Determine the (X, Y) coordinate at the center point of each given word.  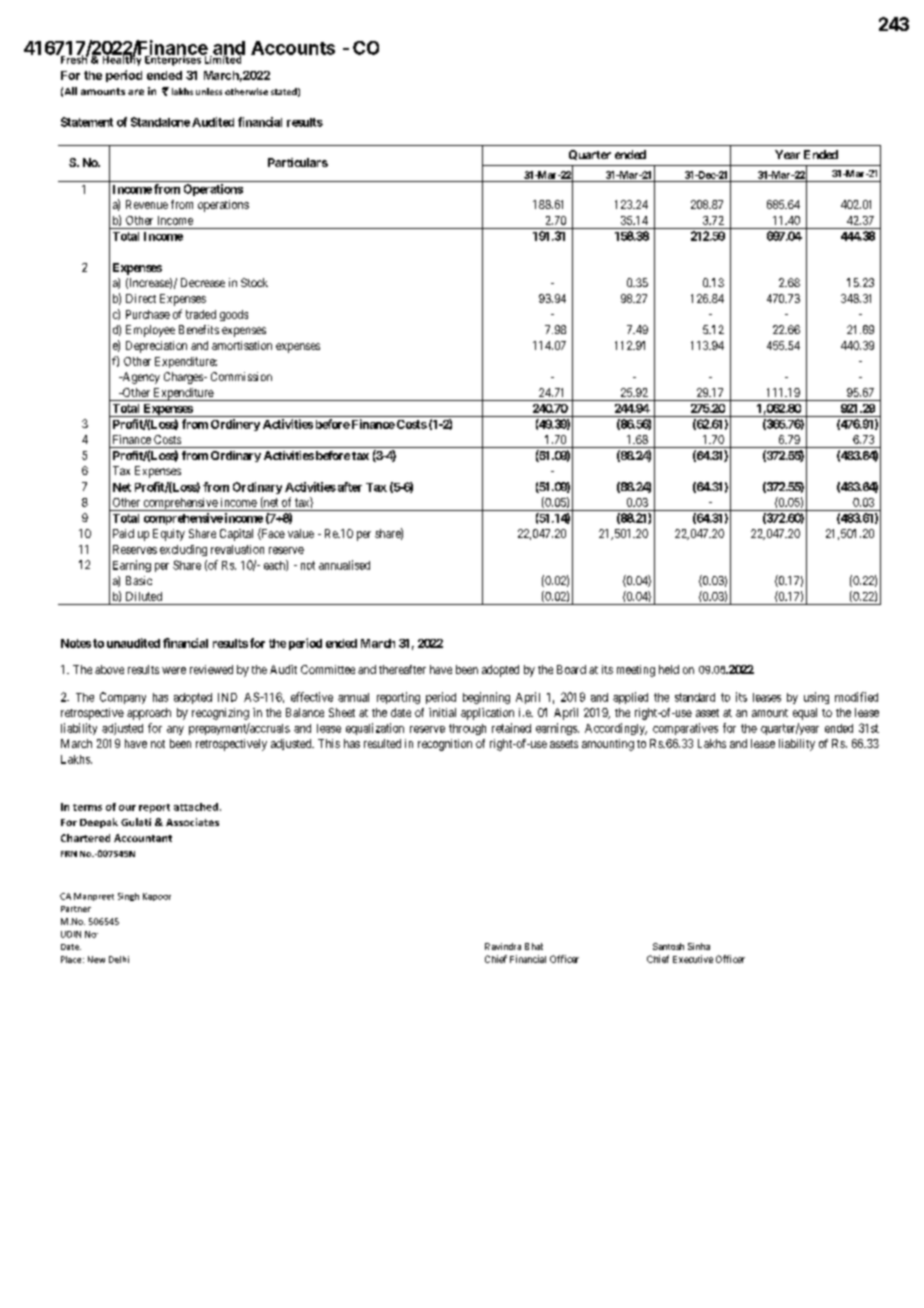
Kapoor (157, 897)
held (669, 669)
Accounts (293, 48)
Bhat (534, 946)
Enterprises (174, 59)
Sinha (699, 946)
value (301, 533)
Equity (169, 535)
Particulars (298, 162)
